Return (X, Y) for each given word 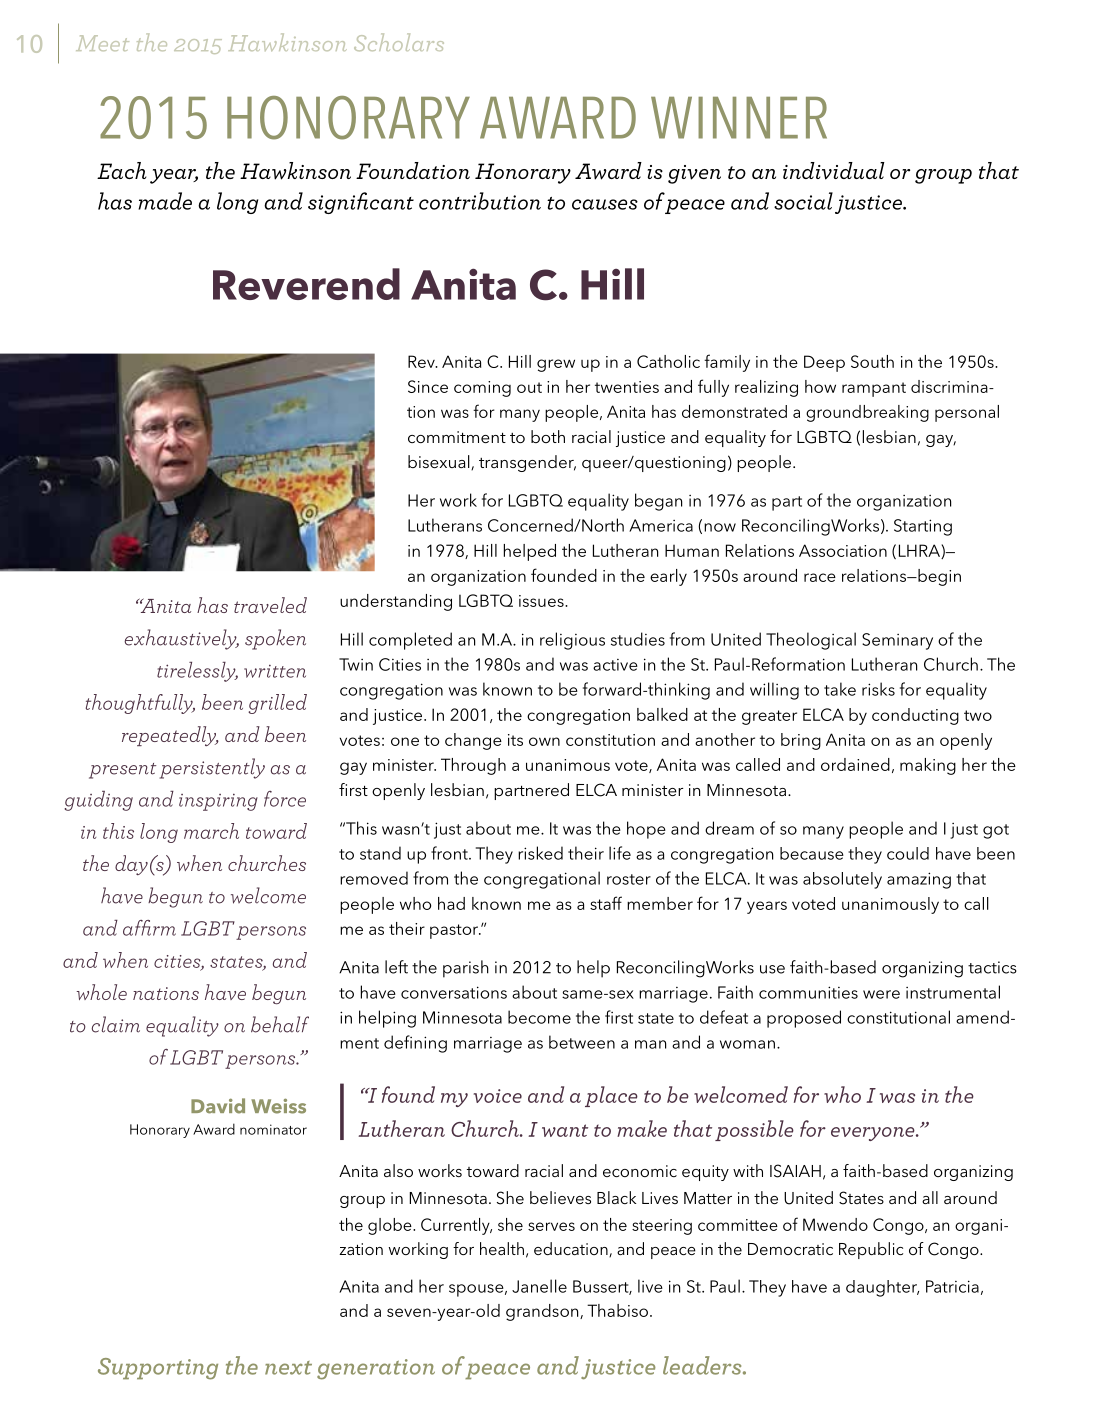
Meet (102, 43)
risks (878, 689)
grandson (543, 1312)
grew (556, 365)
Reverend (306, 284)
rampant (874, 389)
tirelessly (197, 672)
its (515, 740)
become (539, 1017)
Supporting (158, 1369)
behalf (280, 1024)
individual (834, 171)
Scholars (399, 42)
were (881, 994)
